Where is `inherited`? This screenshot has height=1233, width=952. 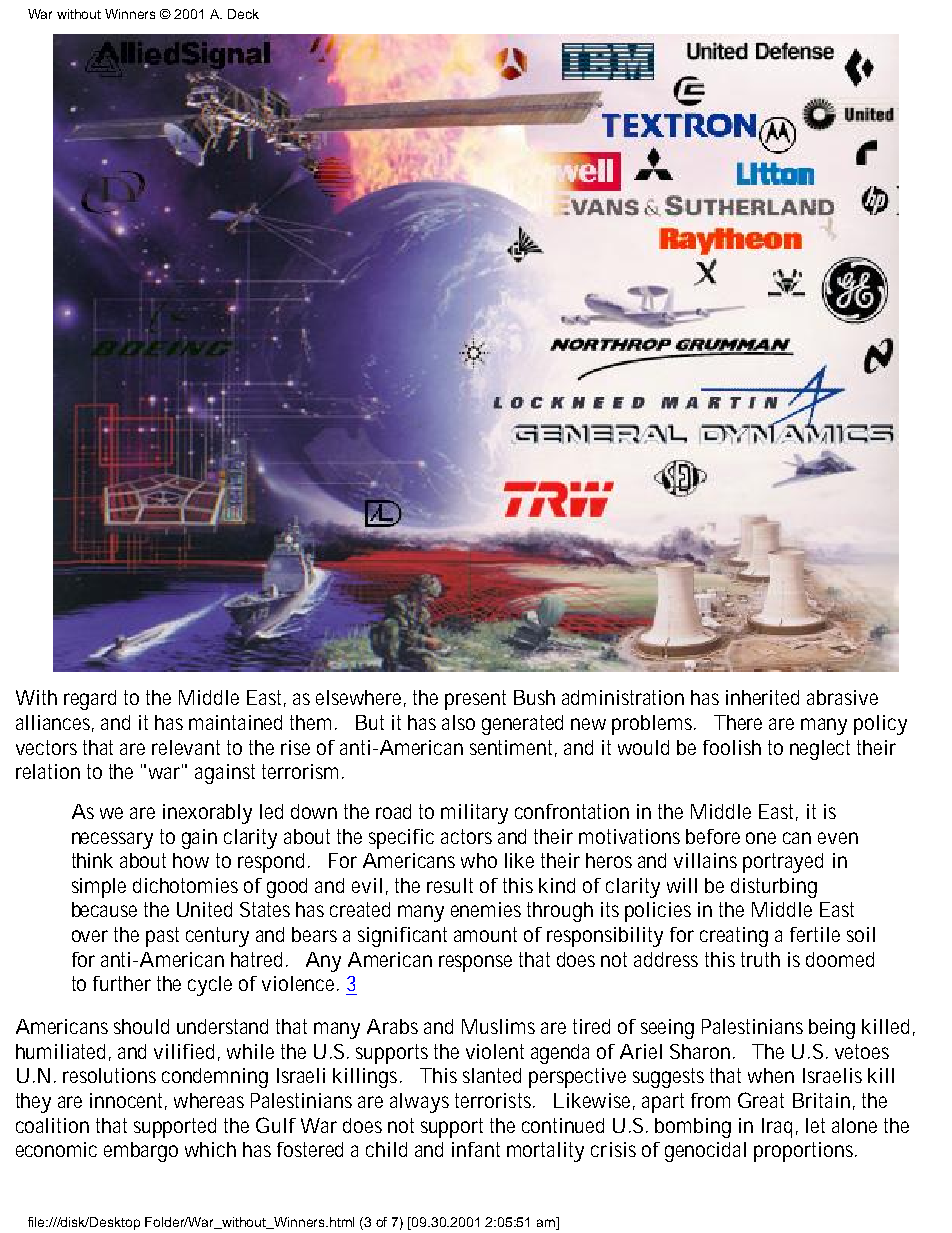 inherited is located at coordinates (762, 697).
